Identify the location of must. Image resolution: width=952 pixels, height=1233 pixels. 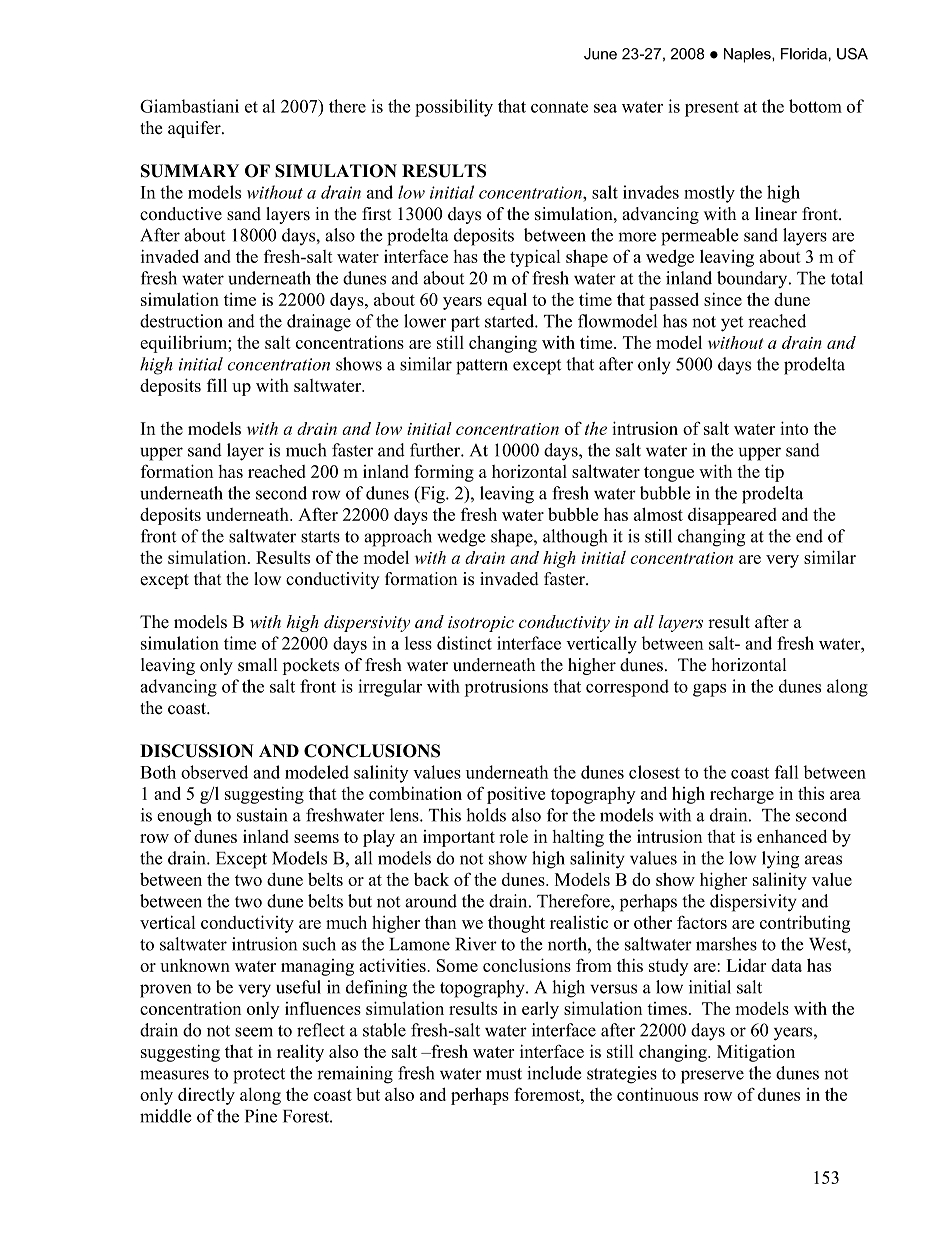
(504, 1074).
